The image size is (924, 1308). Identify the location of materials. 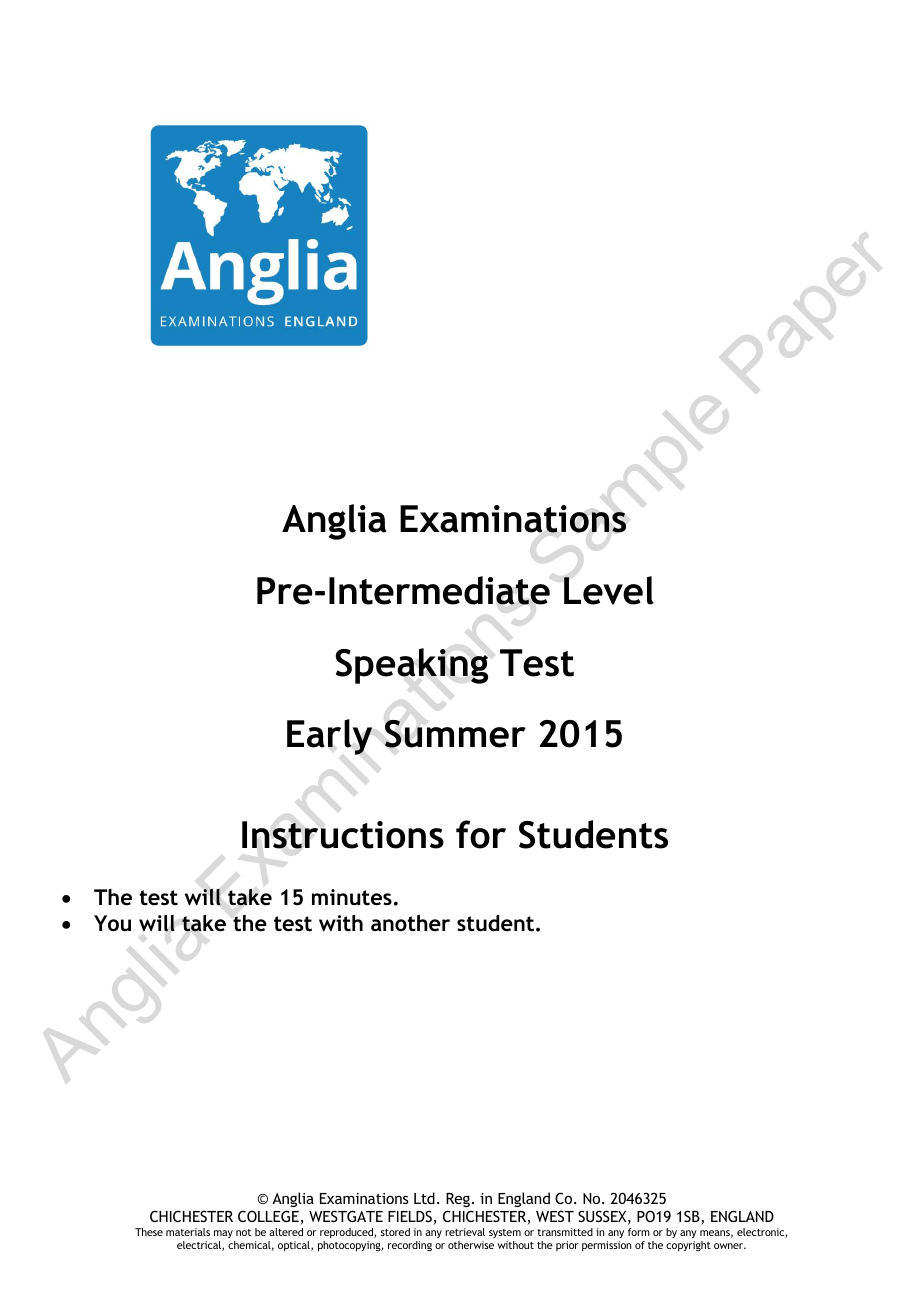
(188, 1232).
